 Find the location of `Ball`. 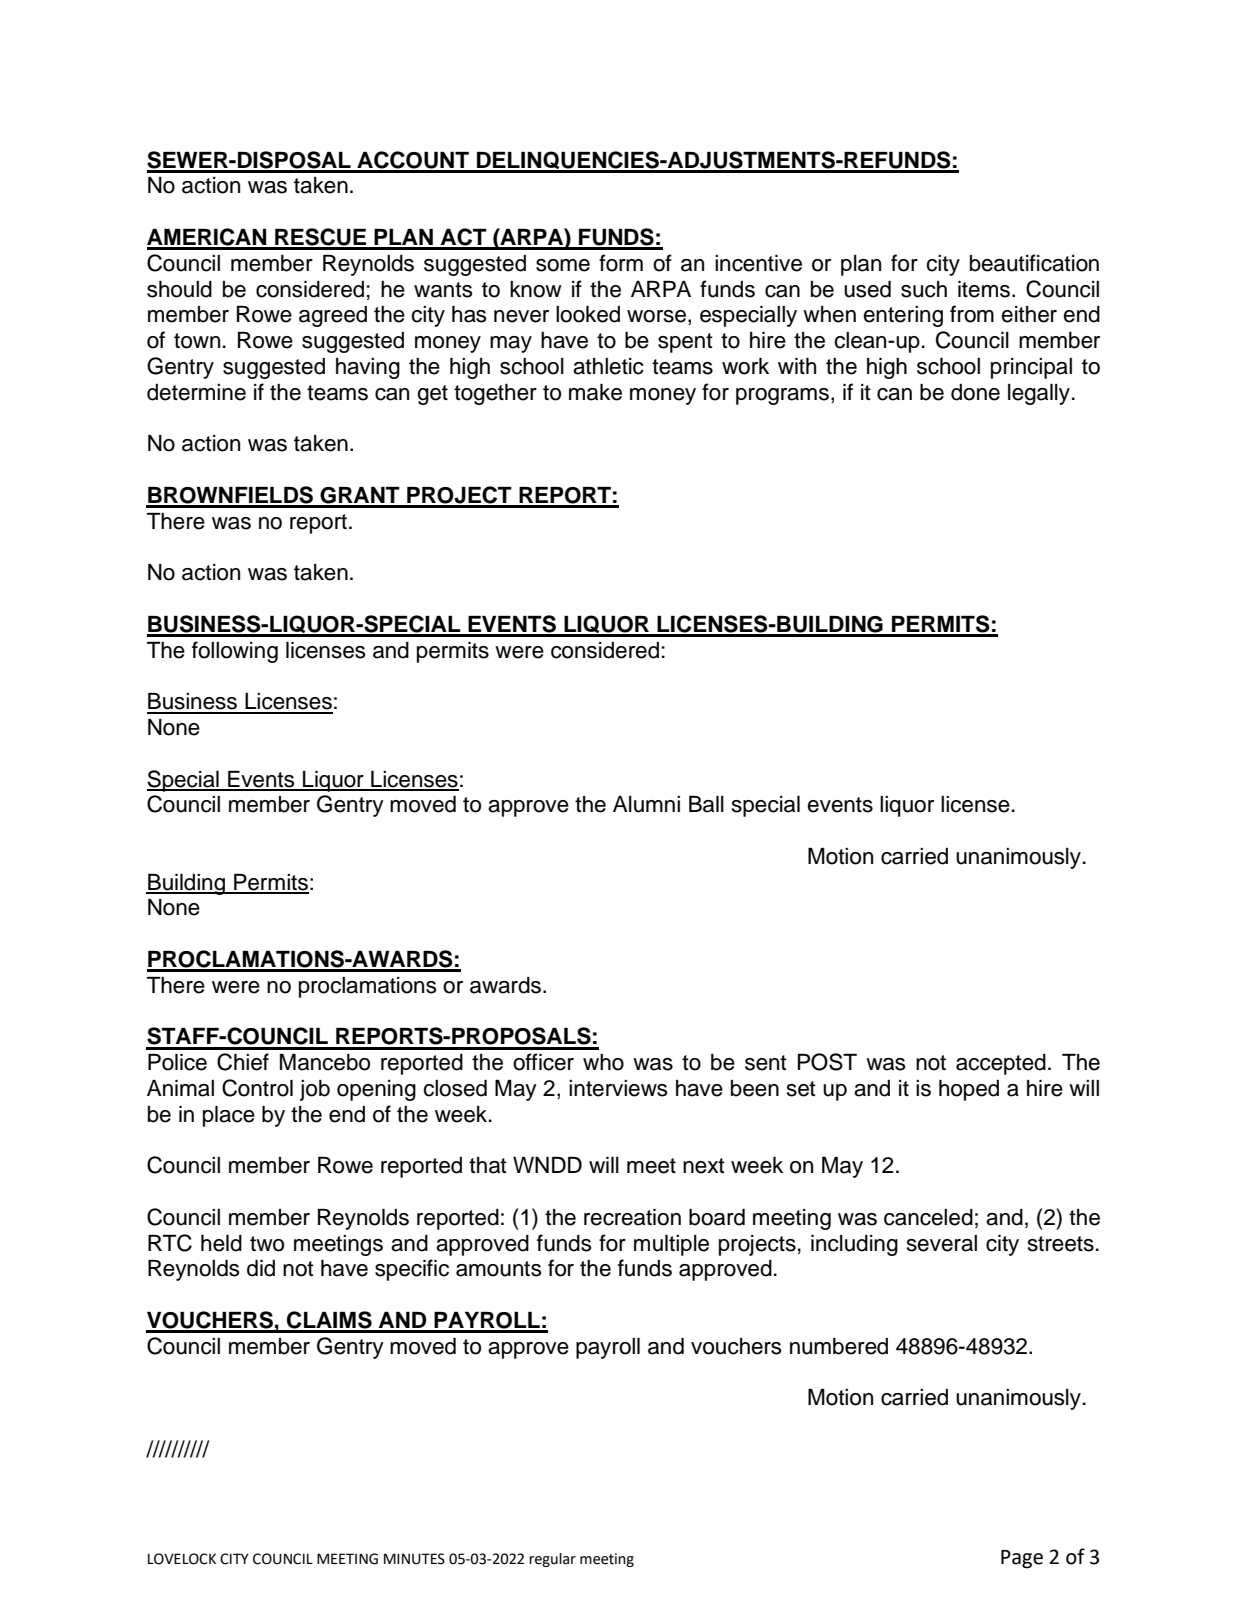

Ball is located at coordinates (706, 804).
